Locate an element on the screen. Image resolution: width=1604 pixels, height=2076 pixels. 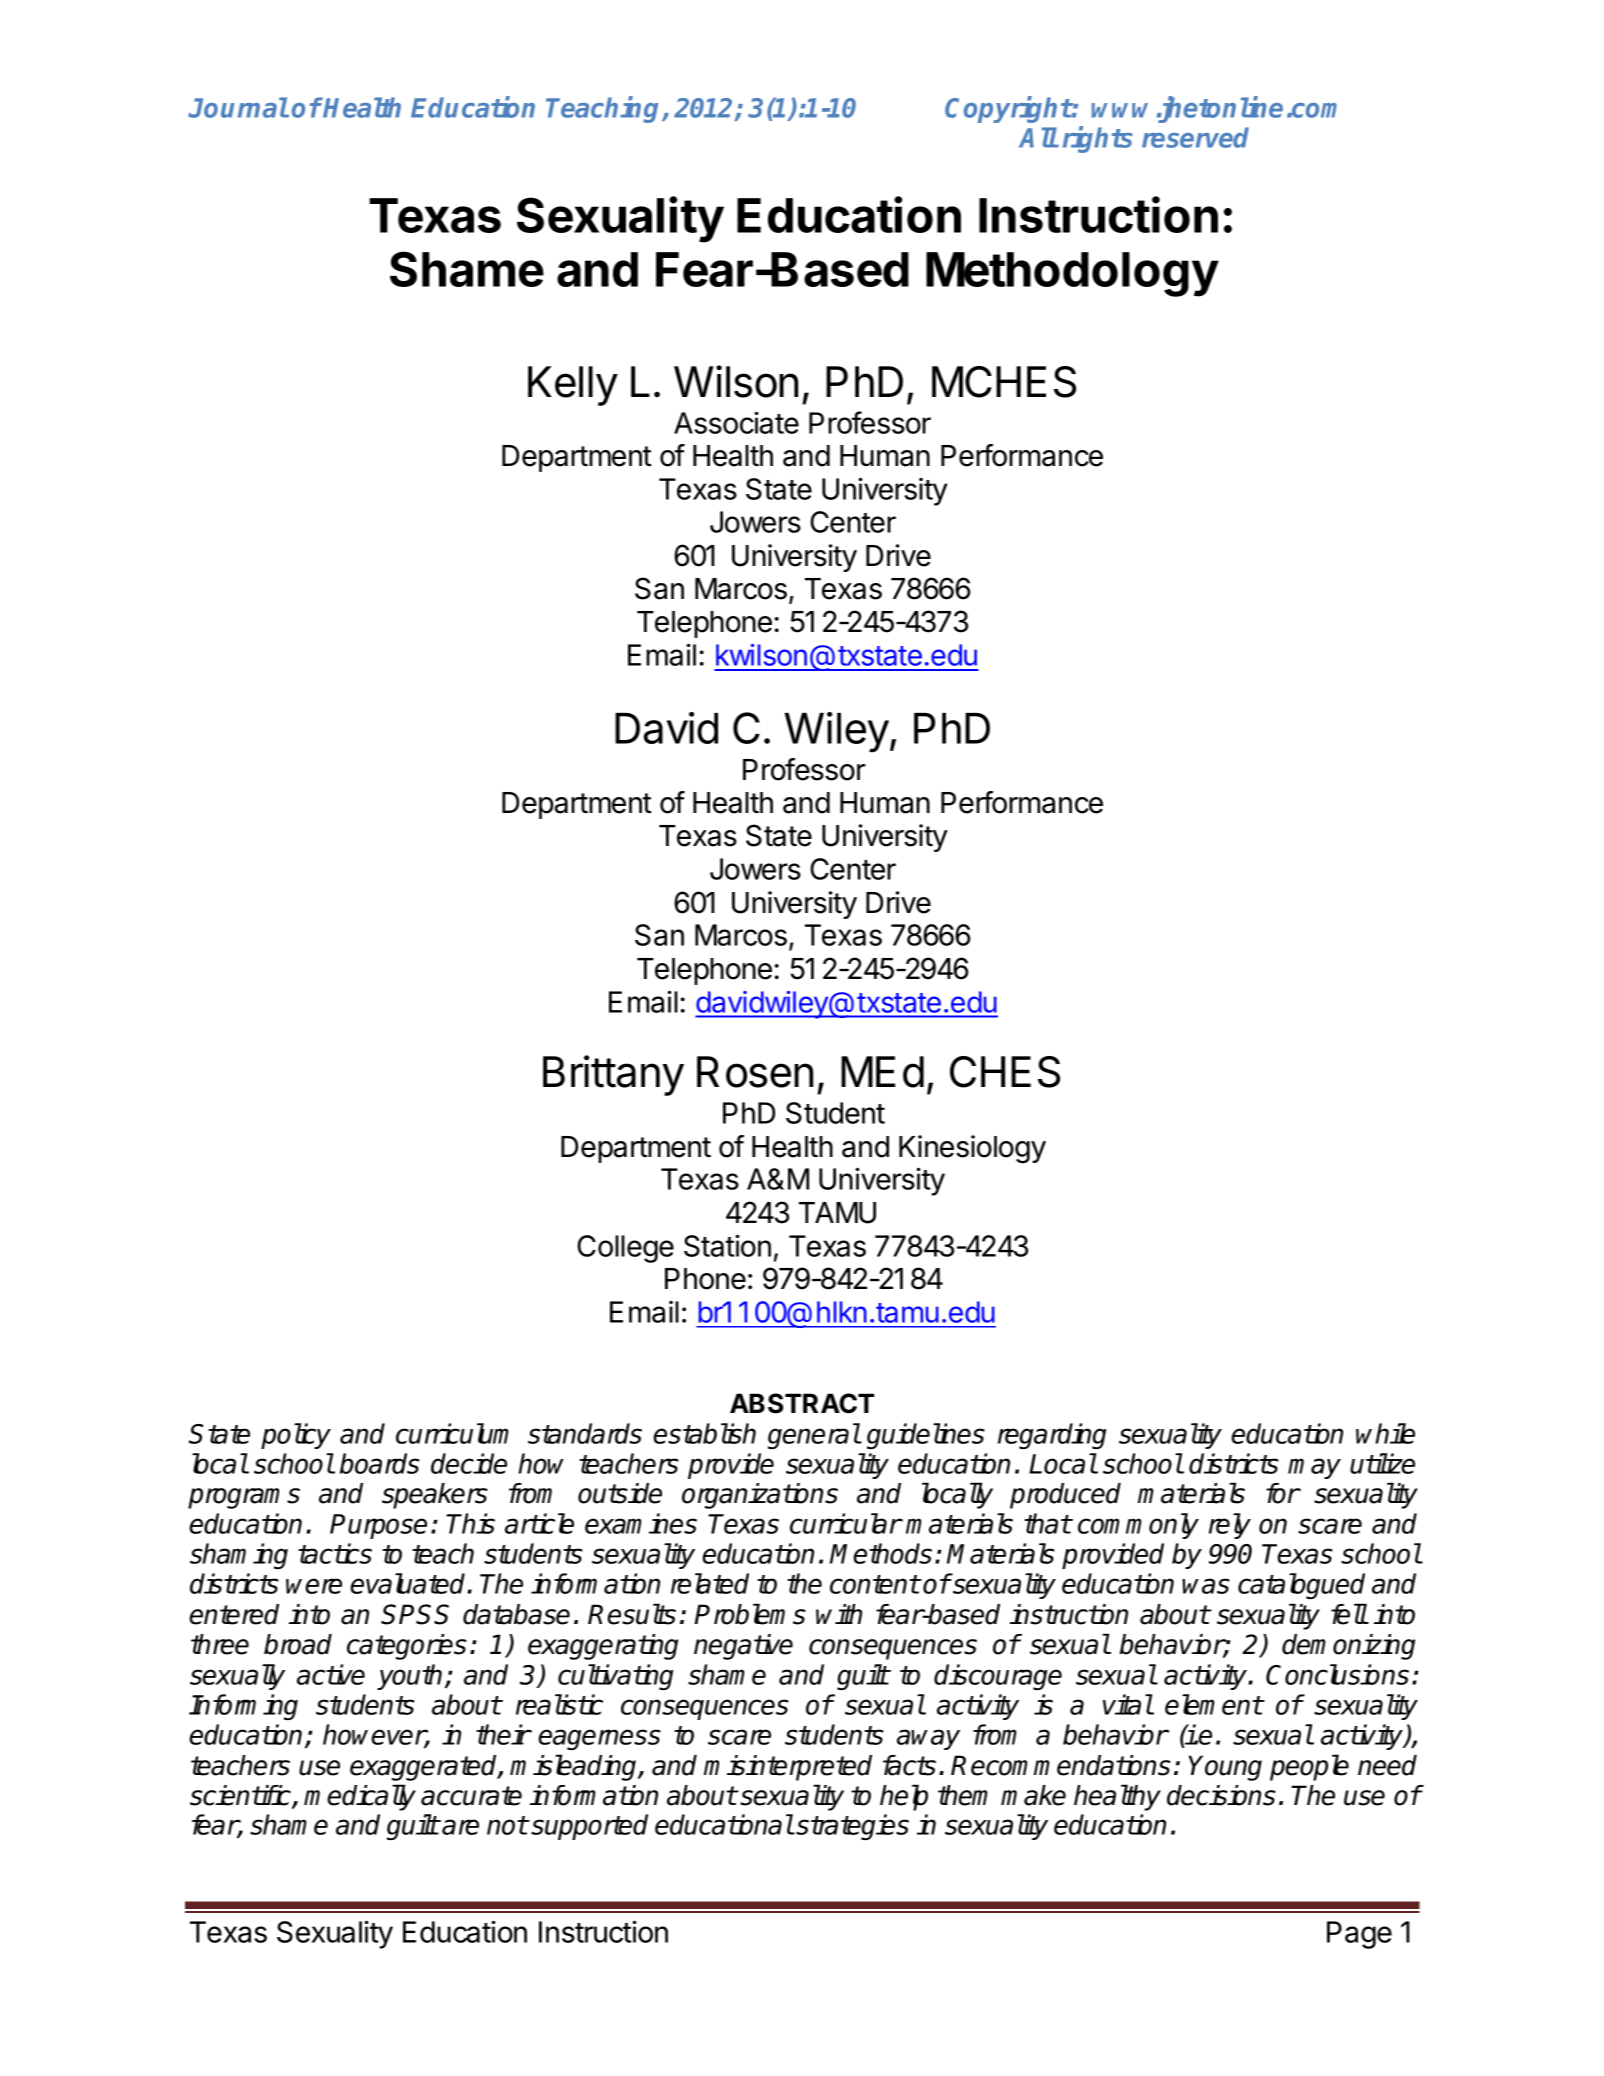
Methodology is located at coordinates (1072, 274).
